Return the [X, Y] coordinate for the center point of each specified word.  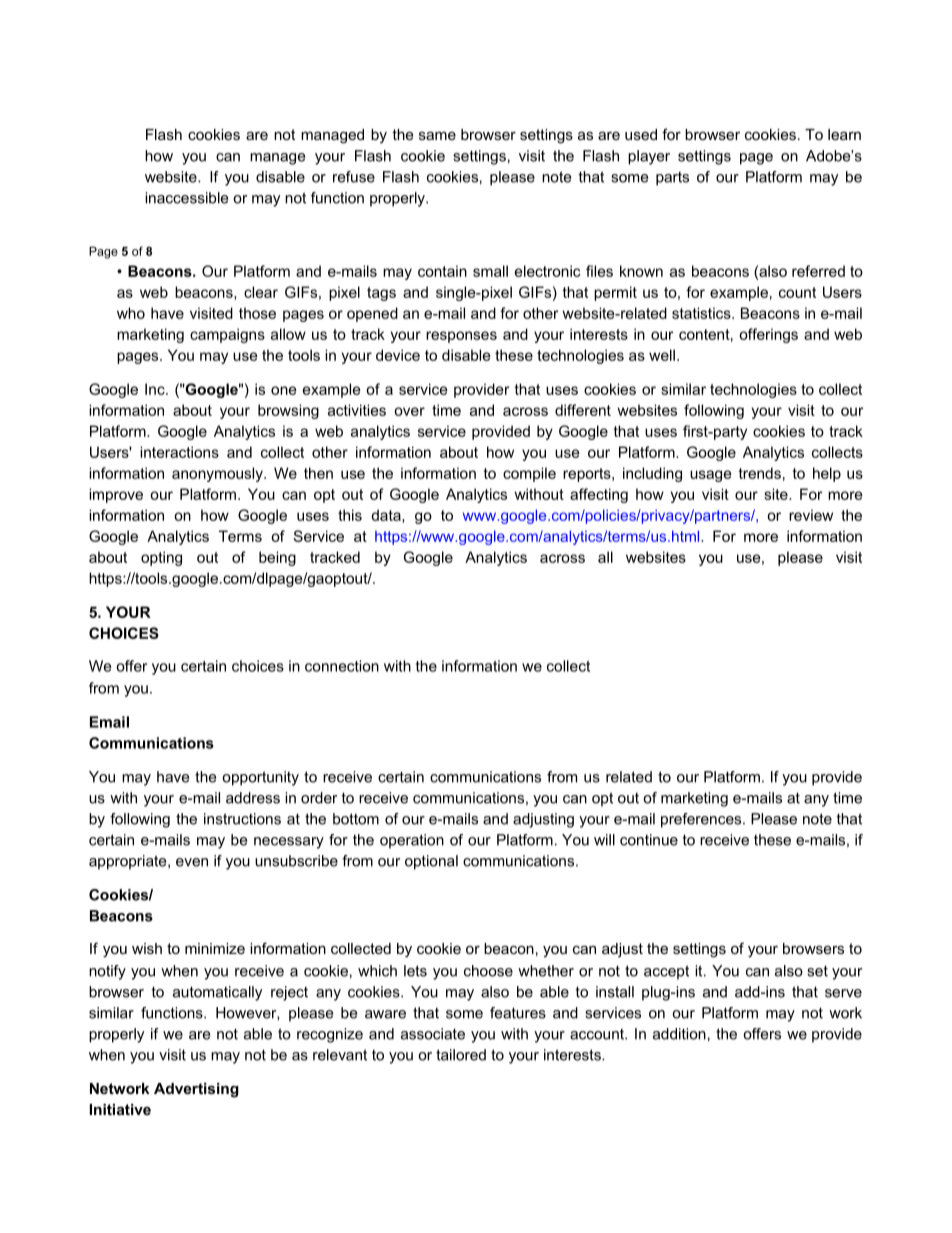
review [811, 515]
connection [342, 666]
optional [431, 862]
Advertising [196, 1090]
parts [672, 179]
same [437, 135]
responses [461, 337]
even [192, 862]
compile [529, 474]
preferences [702, 820]
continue [649, 840]
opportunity [260, 778]
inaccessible [186, 198]
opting [161, 558]
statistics [702, 313]
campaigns [227, 335]
